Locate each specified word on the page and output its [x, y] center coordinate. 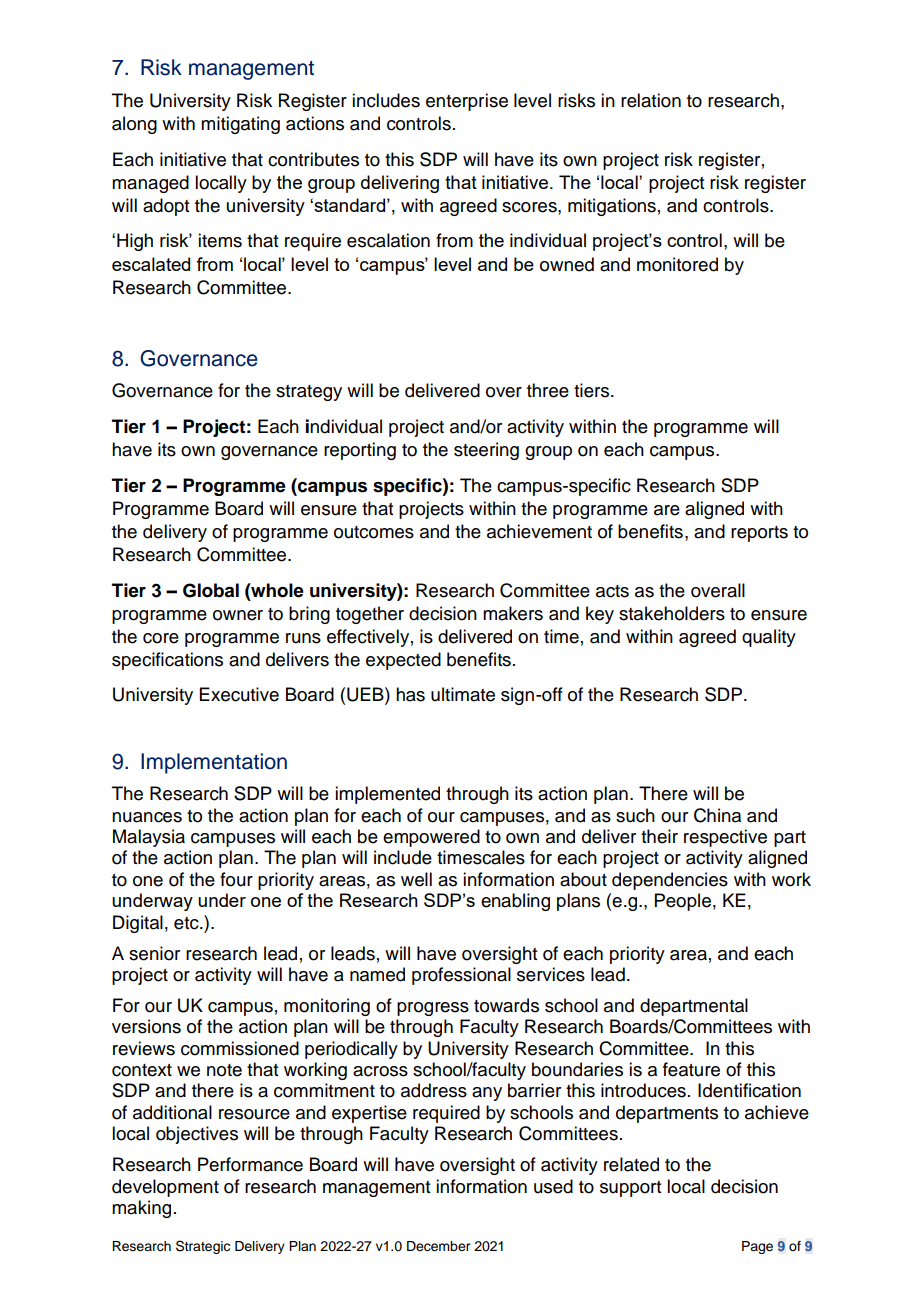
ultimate [463, 694]
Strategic [203, 1247]
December [438, 1246]
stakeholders [672, 613]
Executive [239, 694]
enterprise [467, 102]
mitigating [240, 125]
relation [651, 100]
